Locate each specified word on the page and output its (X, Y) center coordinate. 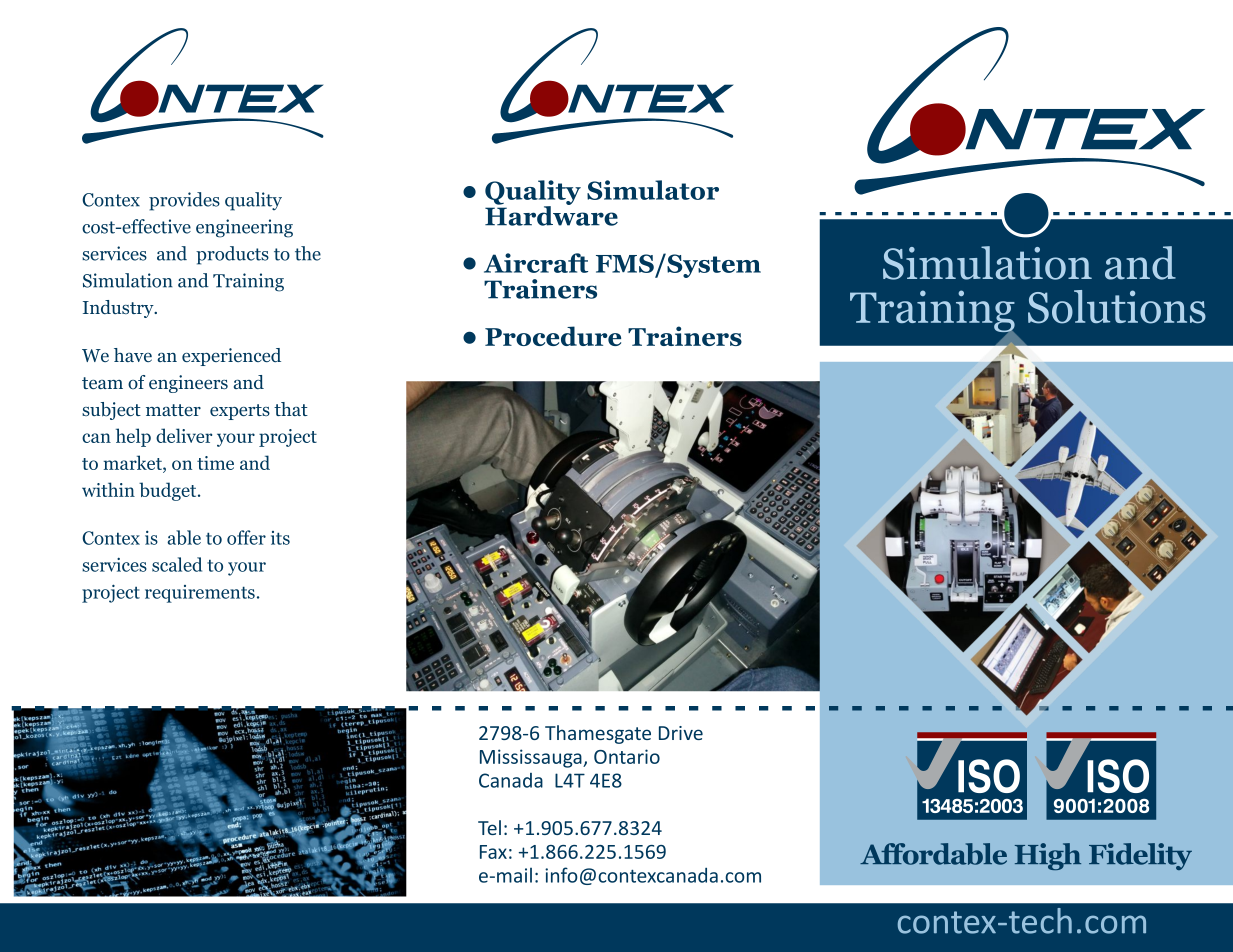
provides (184, 201)
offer (246, 537)
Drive (681, 733)
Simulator (653, 190)
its (280, 538)
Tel (489, 827)
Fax (493, 852)
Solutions (1117, 307)
